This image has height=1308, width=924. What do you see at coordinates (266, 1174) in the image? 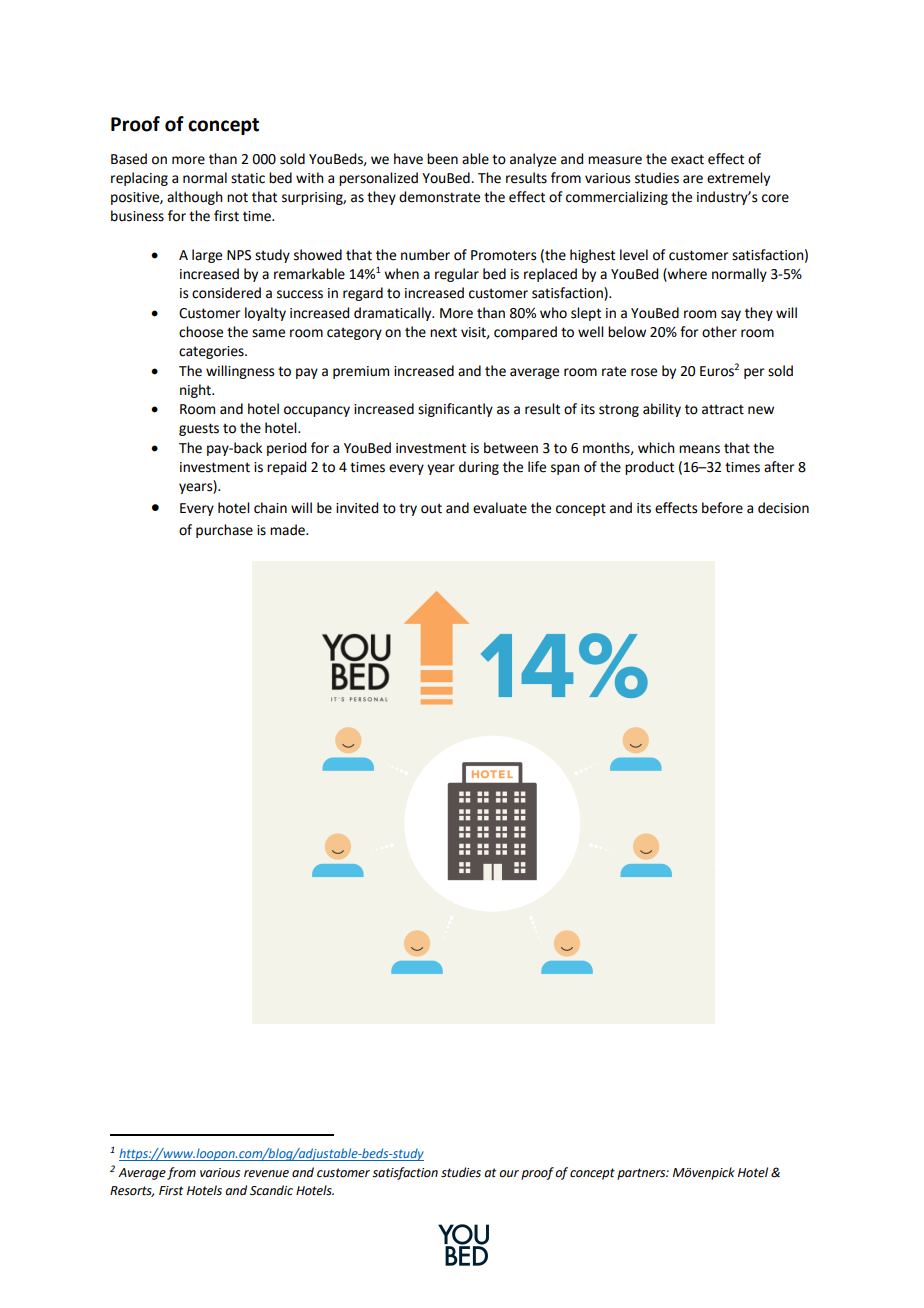
I see `revenue` at bounding box center [266, 1174].
